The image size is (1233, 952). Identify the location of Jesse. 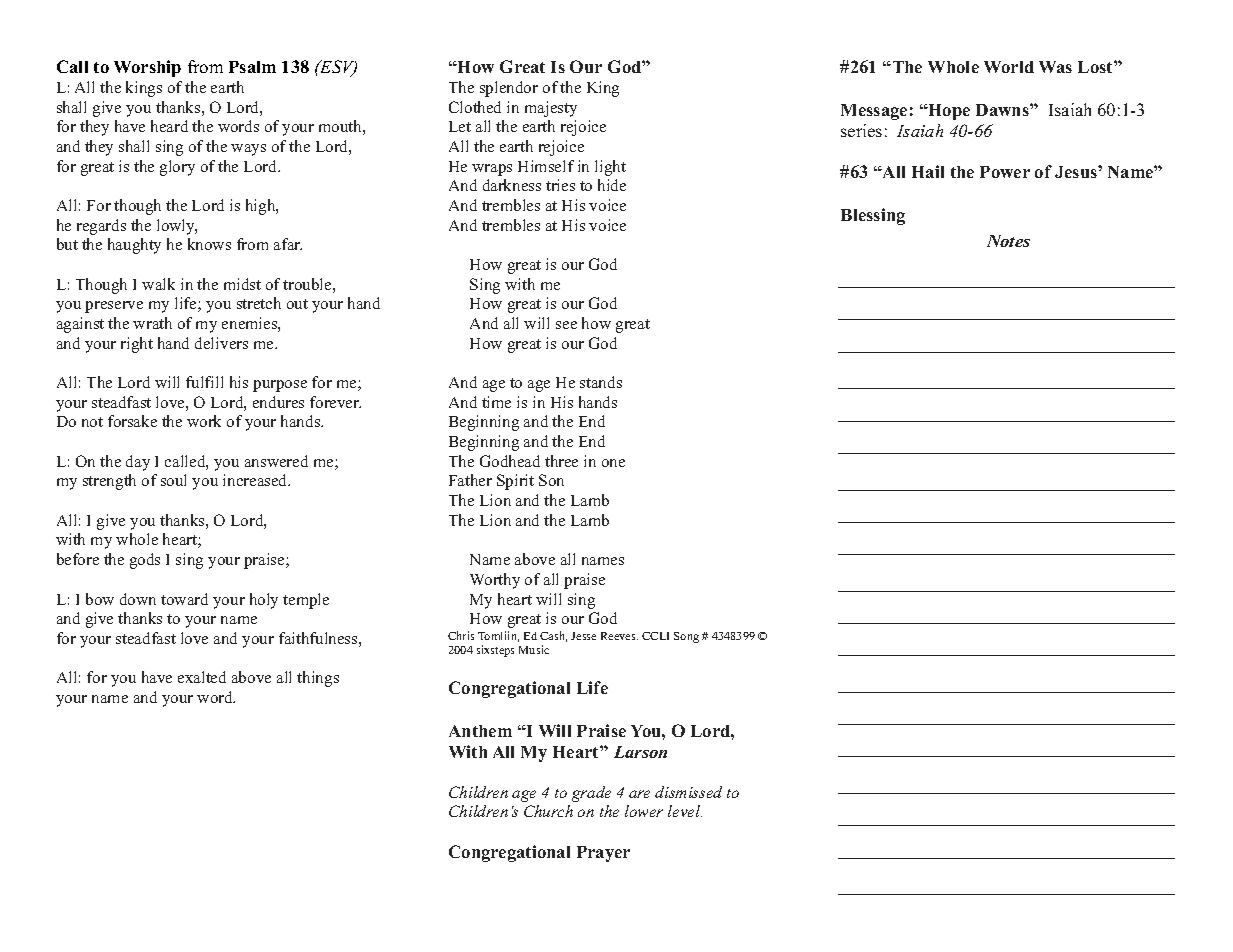
(583, 636).
